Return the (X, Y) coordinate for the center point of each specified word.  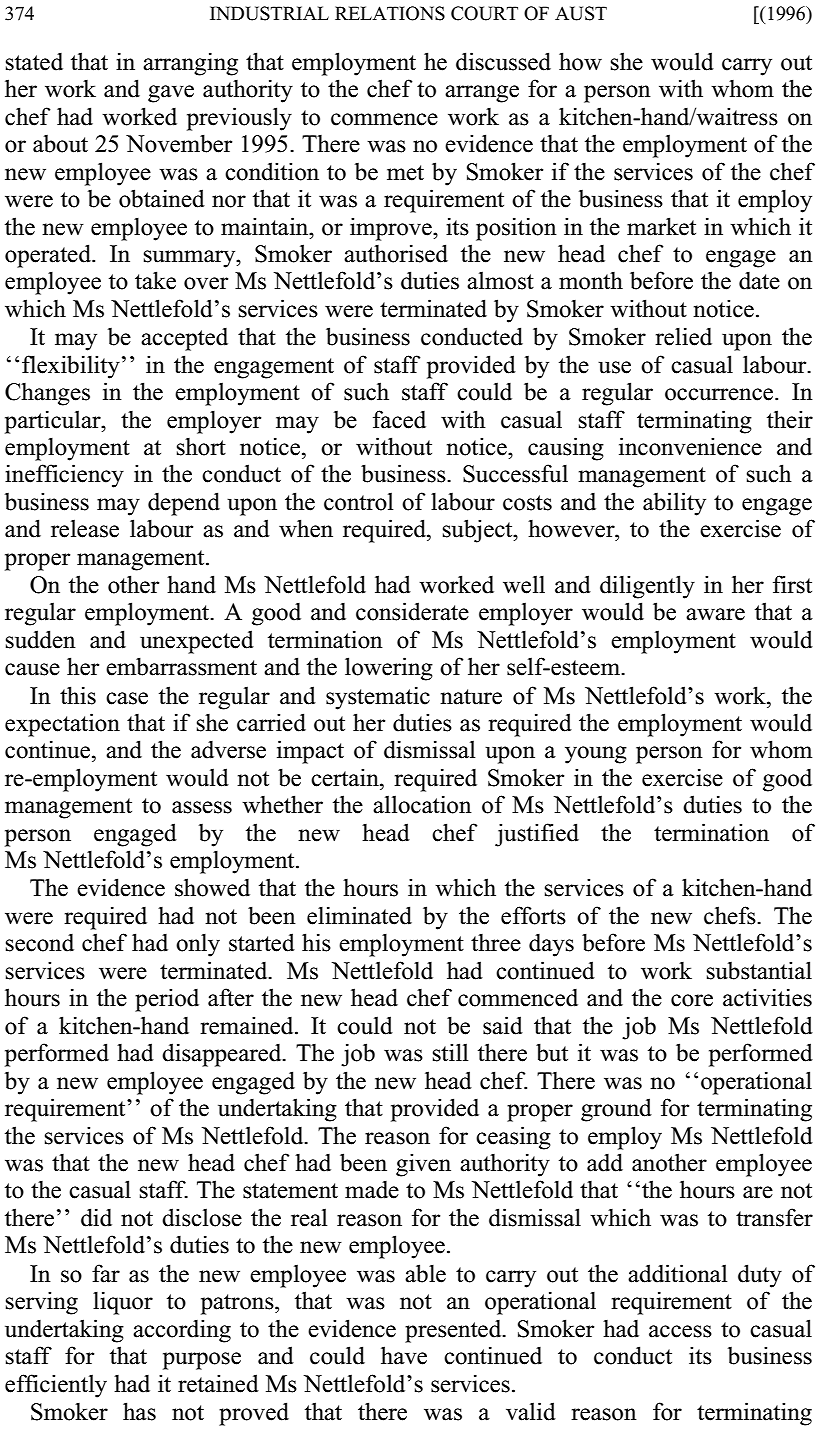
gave (171, 94)
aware (715, 614)
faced (399, 419)
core (692, 1000)
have (404, 1355)
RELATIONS (390, 13)
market (661, 226)
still (450, 1052)
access (680, 1331)
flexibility (71, 367)
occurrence (719, 394)
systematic (378, 698)
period (167, 1000)
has (139, 1411)
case (127, 698)
